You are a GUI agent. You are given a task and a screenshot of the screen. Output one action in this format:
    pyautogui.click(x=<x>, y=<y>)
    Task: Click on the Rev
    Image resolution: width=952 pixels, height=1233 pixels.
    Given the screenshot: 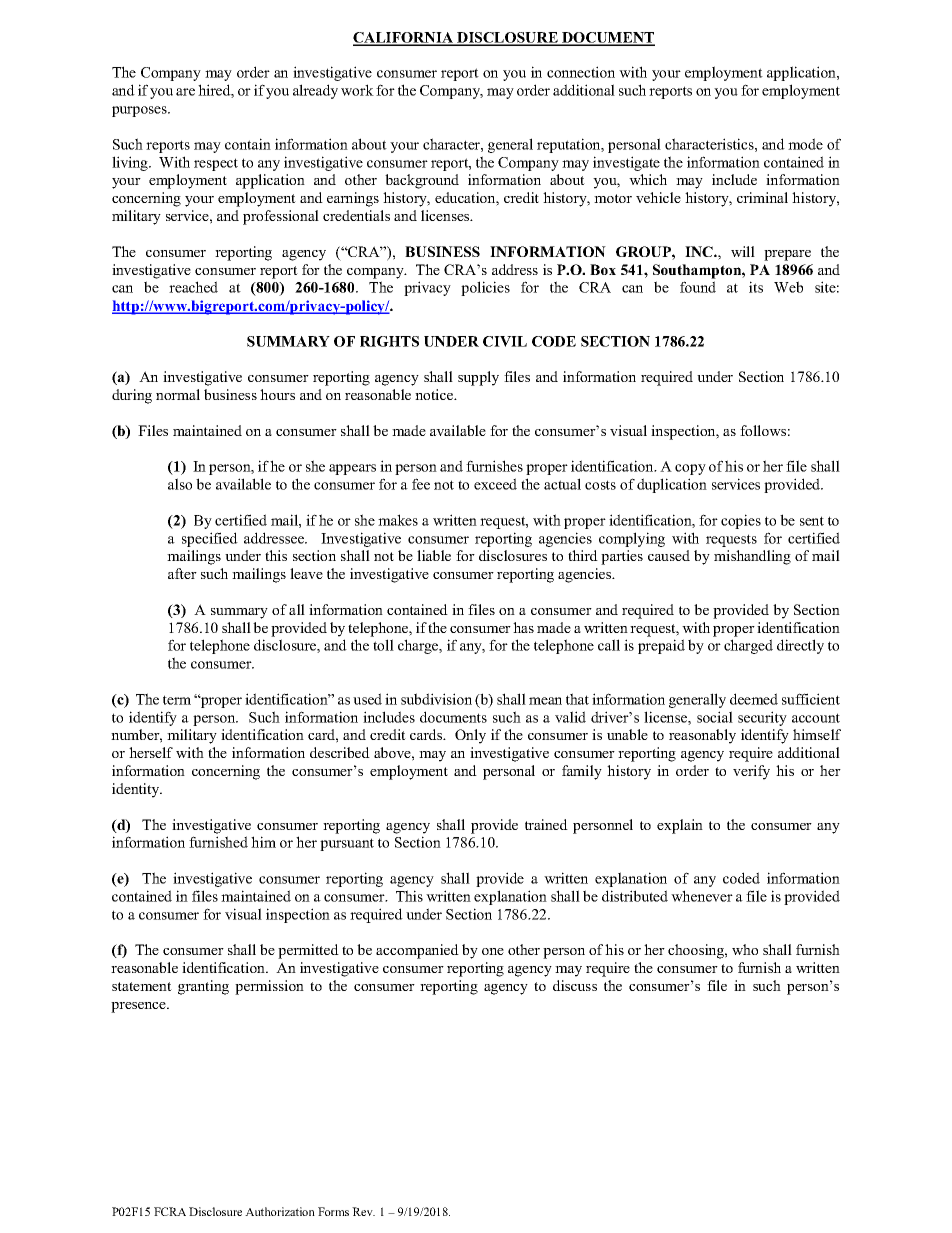 What is the action you would take?
    pyautogui.click(x=363, y=1211)
